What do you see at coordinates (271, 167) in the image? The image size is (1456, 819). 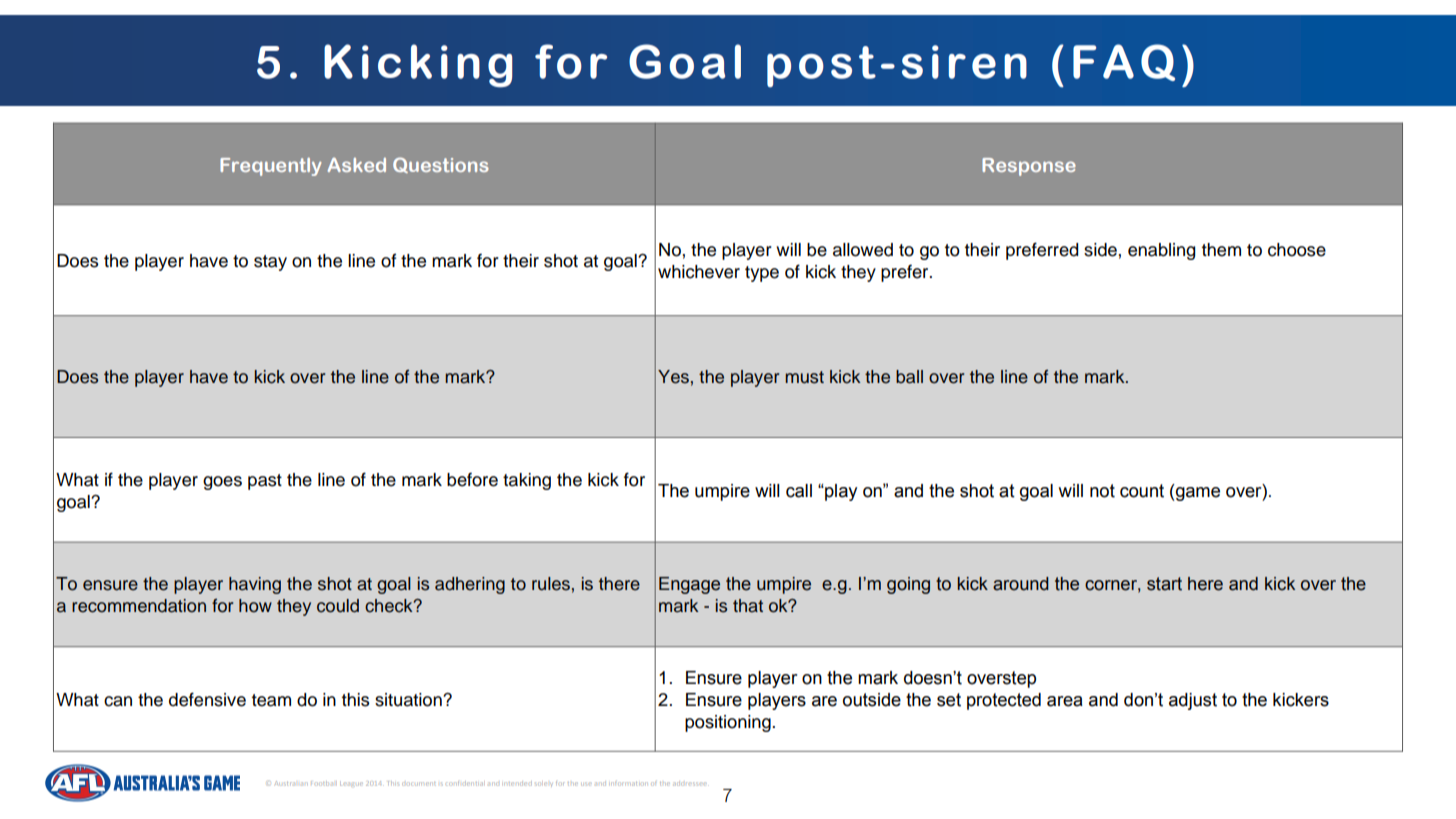 I see `Frequently` at bounding box center [271, 167].
